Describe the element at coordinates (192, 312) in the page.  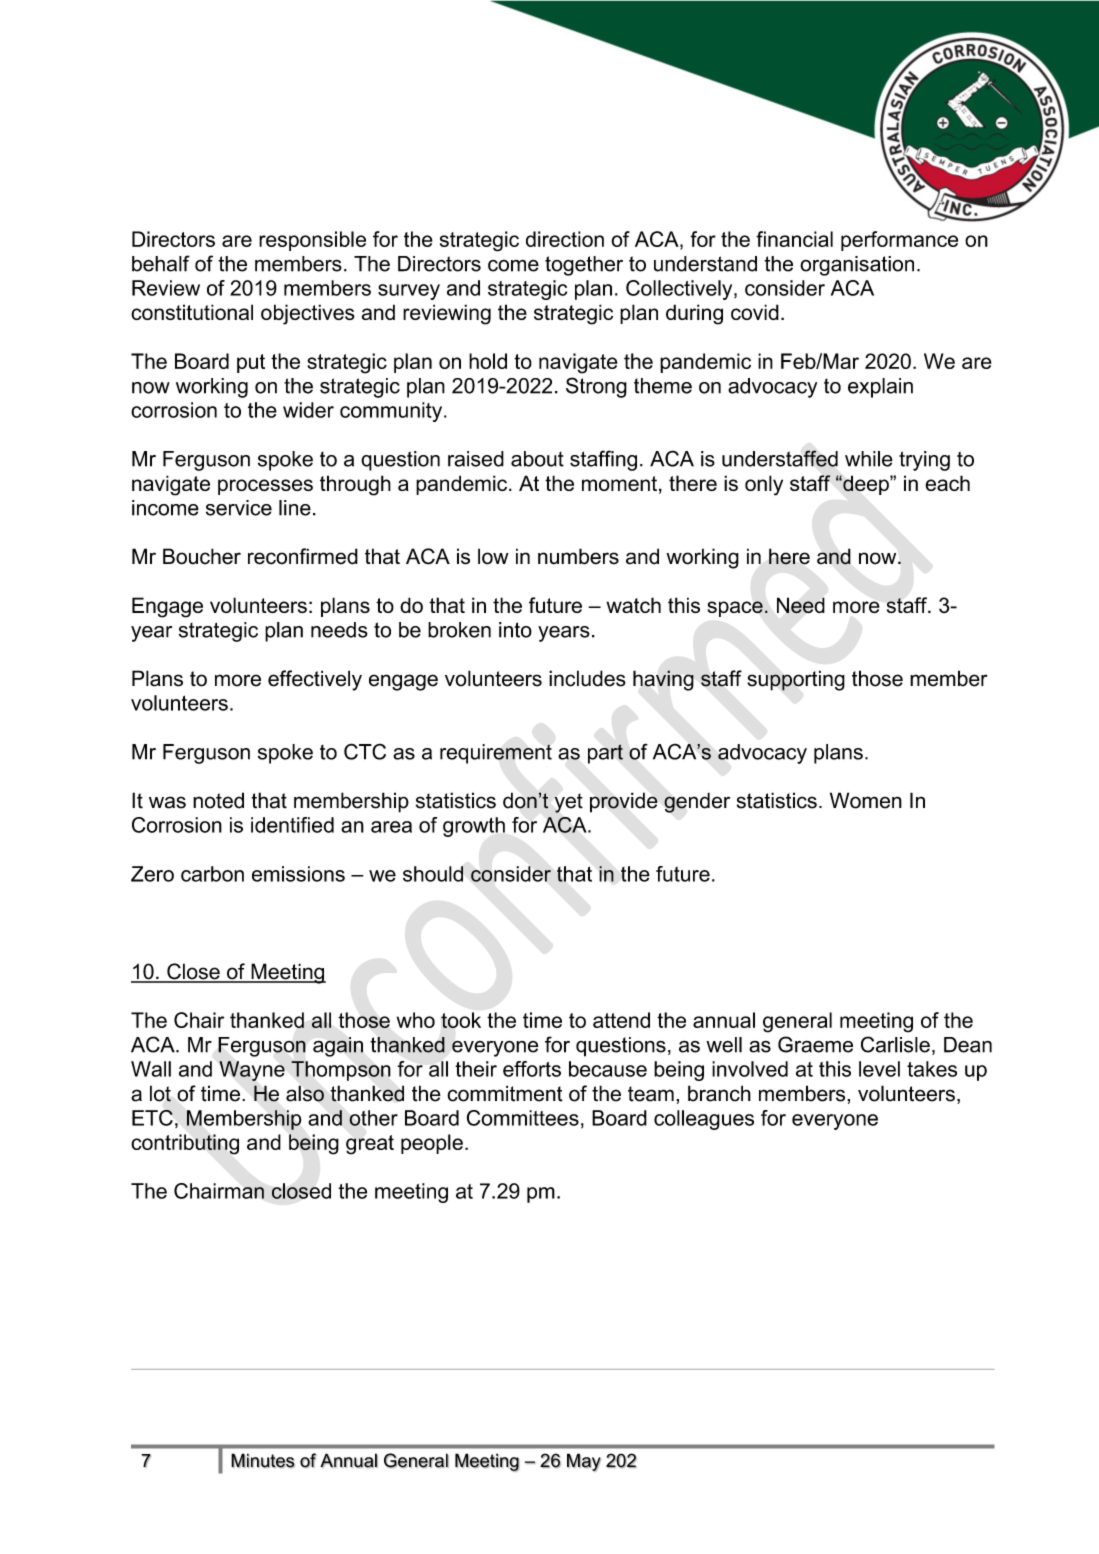
I see `constitutional` at that location.
